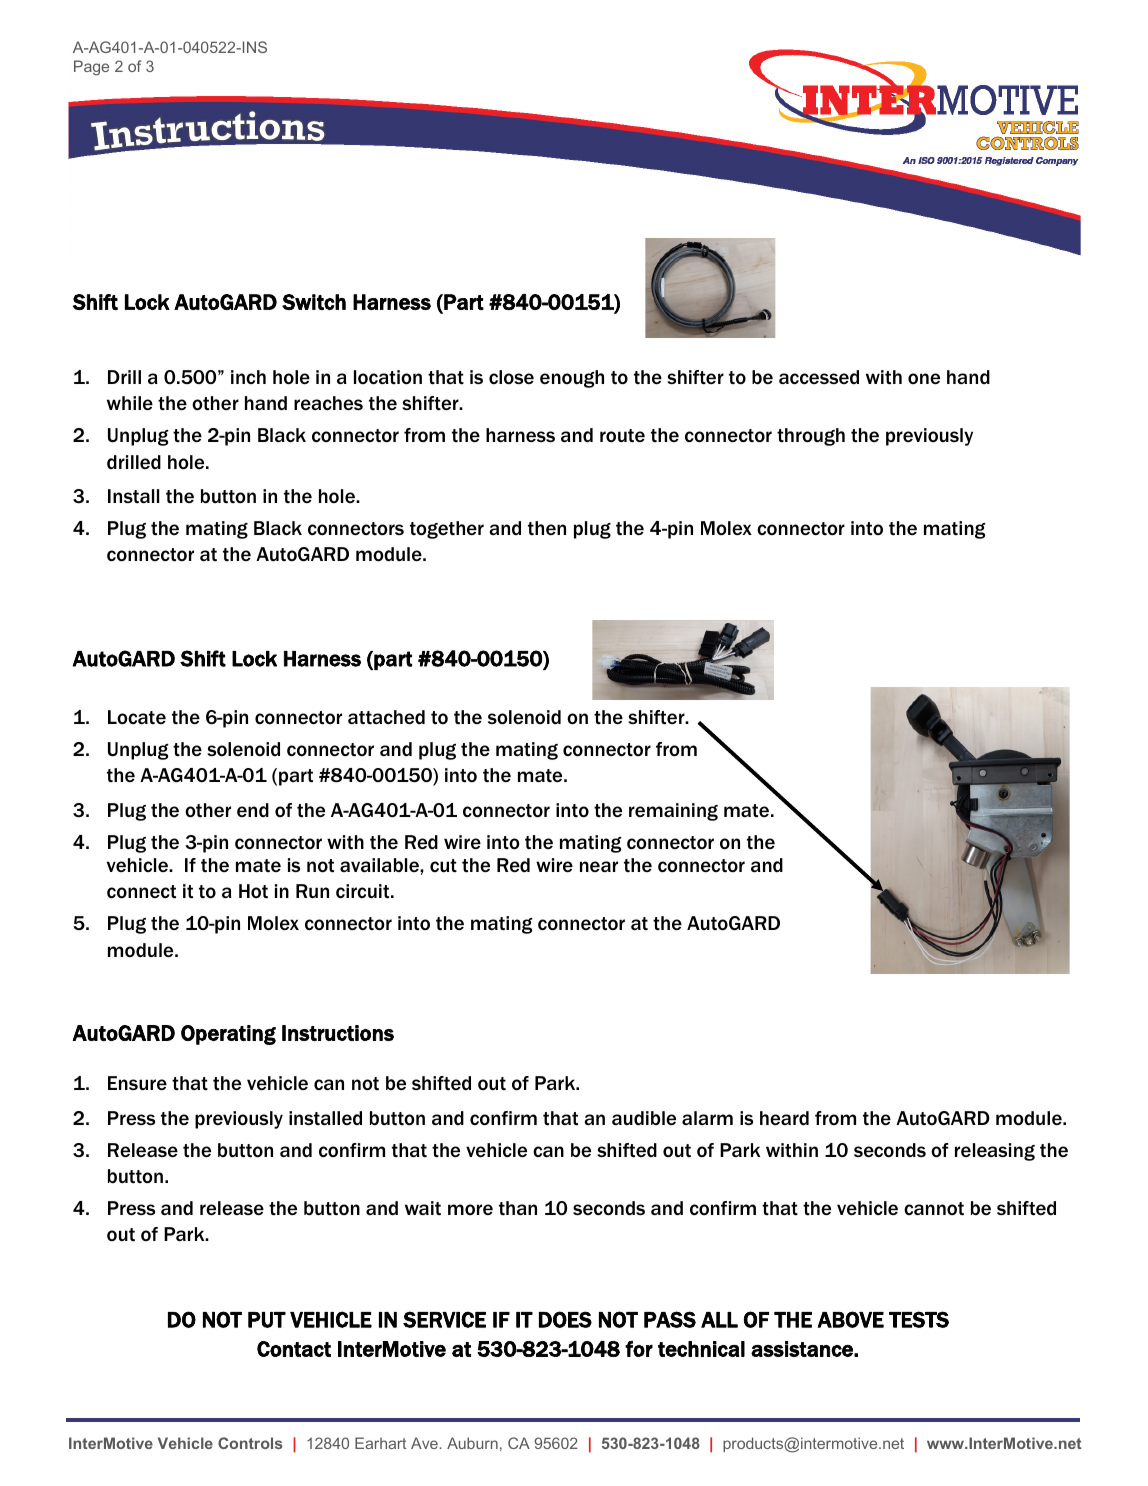 The width and height of the screenshot is (1148, 1486). What do you see at coordinates (250, 1443) in the screenshot?
I see `Controls` at bounding box center [250, 1443].
